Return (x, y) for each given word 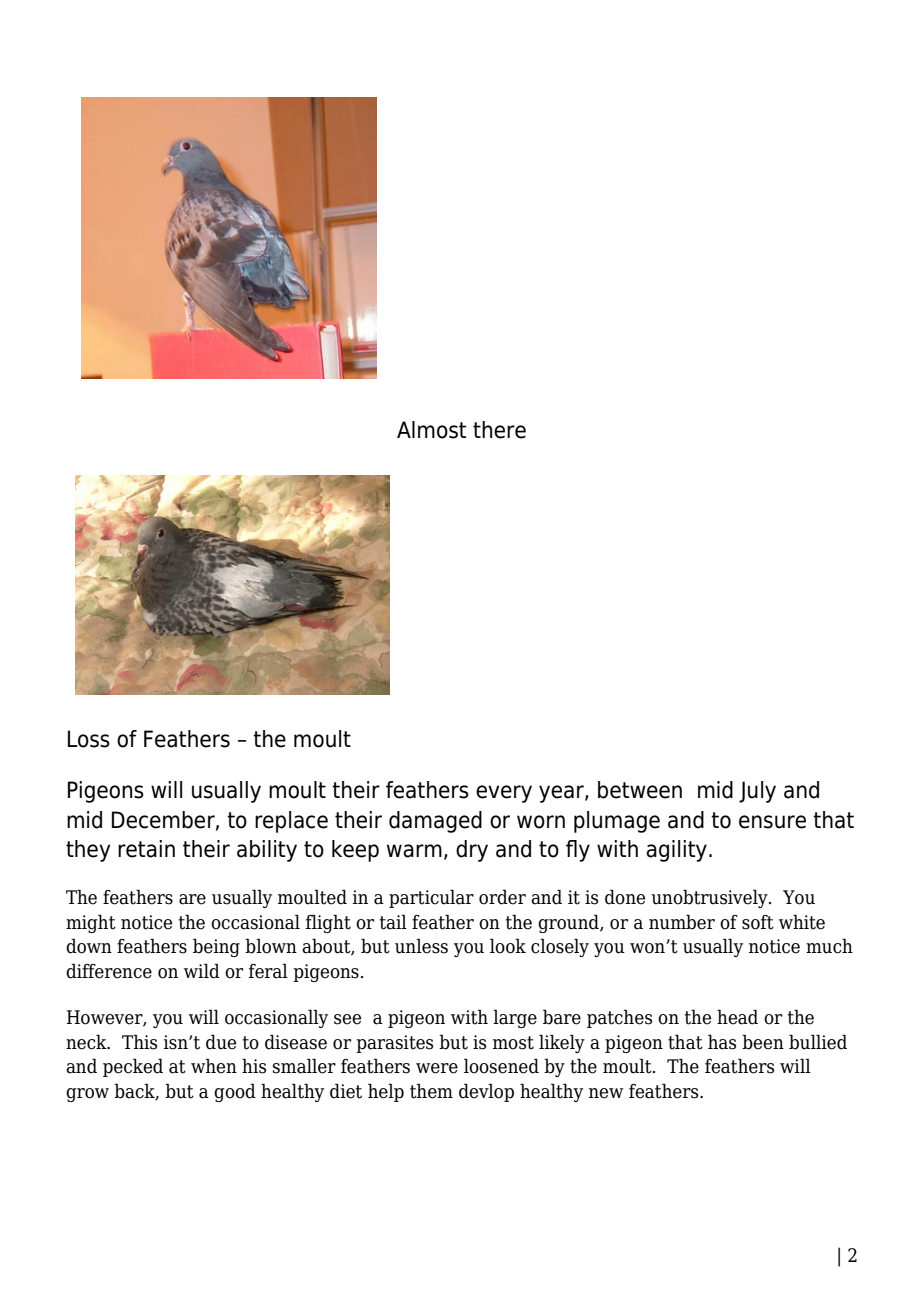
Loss (89, 739)
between (640, 790)
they (88, 851)
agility (676, 851)
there (499, 430)
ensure (772, 822)
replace (291, 822)
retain (146, 849)
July (757, 792)
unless (421, 946)
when (214, 1066)
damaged (435, 822)
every (504, 794)
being (216, 947)
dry (472, 851)
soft (758, 922)
